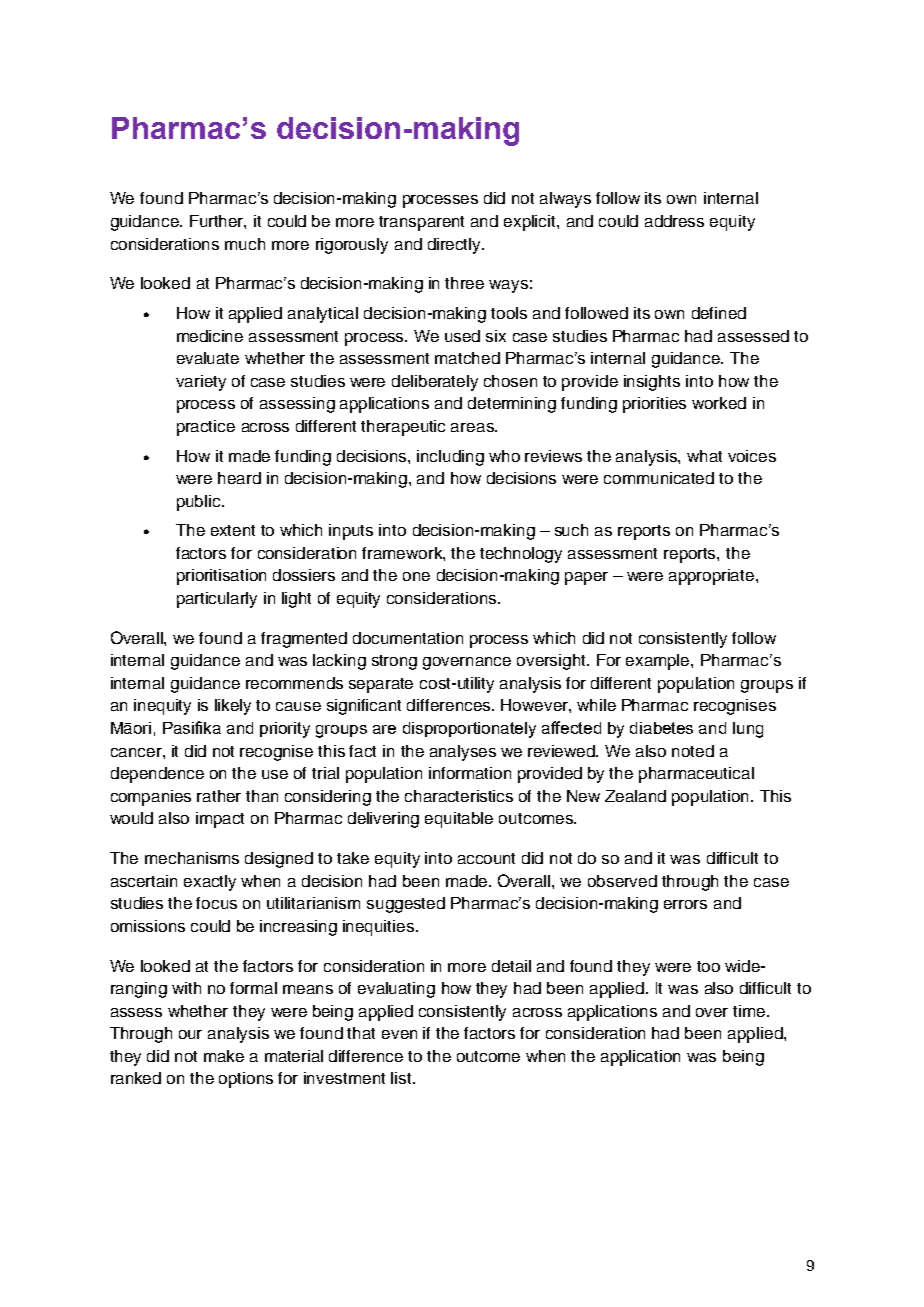  What do you see at coordinates (622, 881) in the screenshot?
I see `observed` at bounding box center [622, 881].
